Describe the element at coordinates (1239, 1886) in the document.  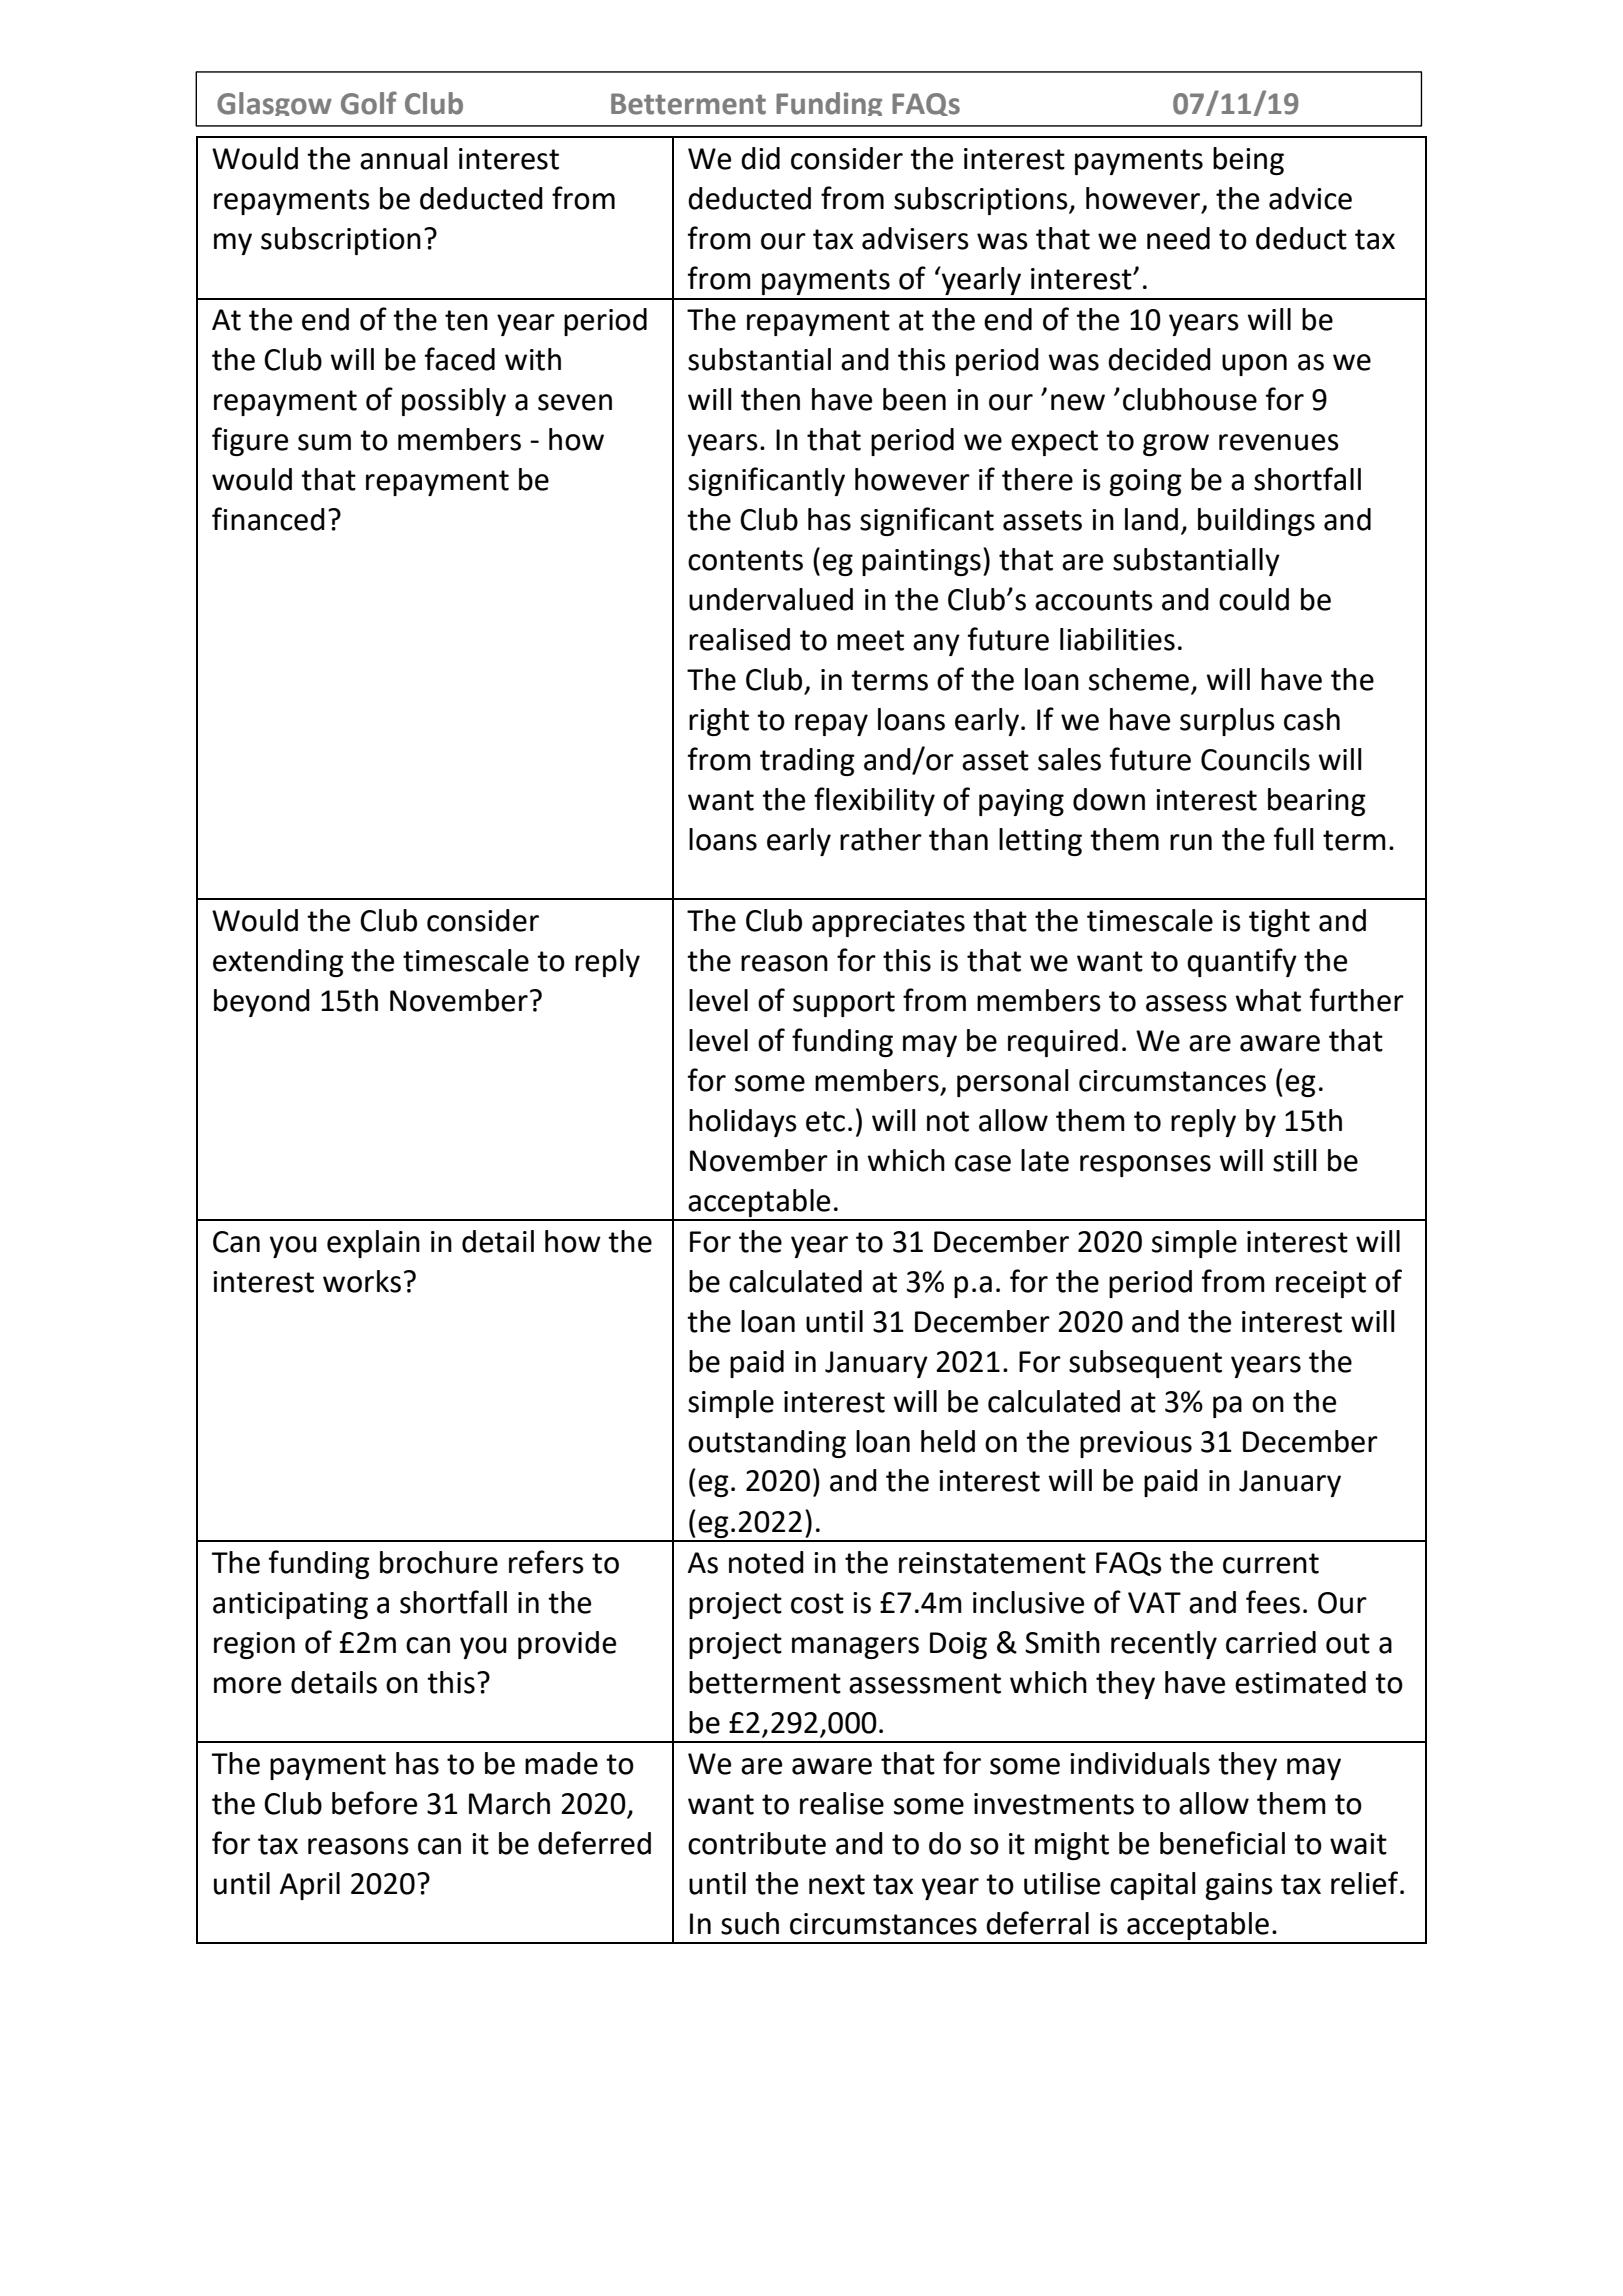
I see `gains` at that location.
